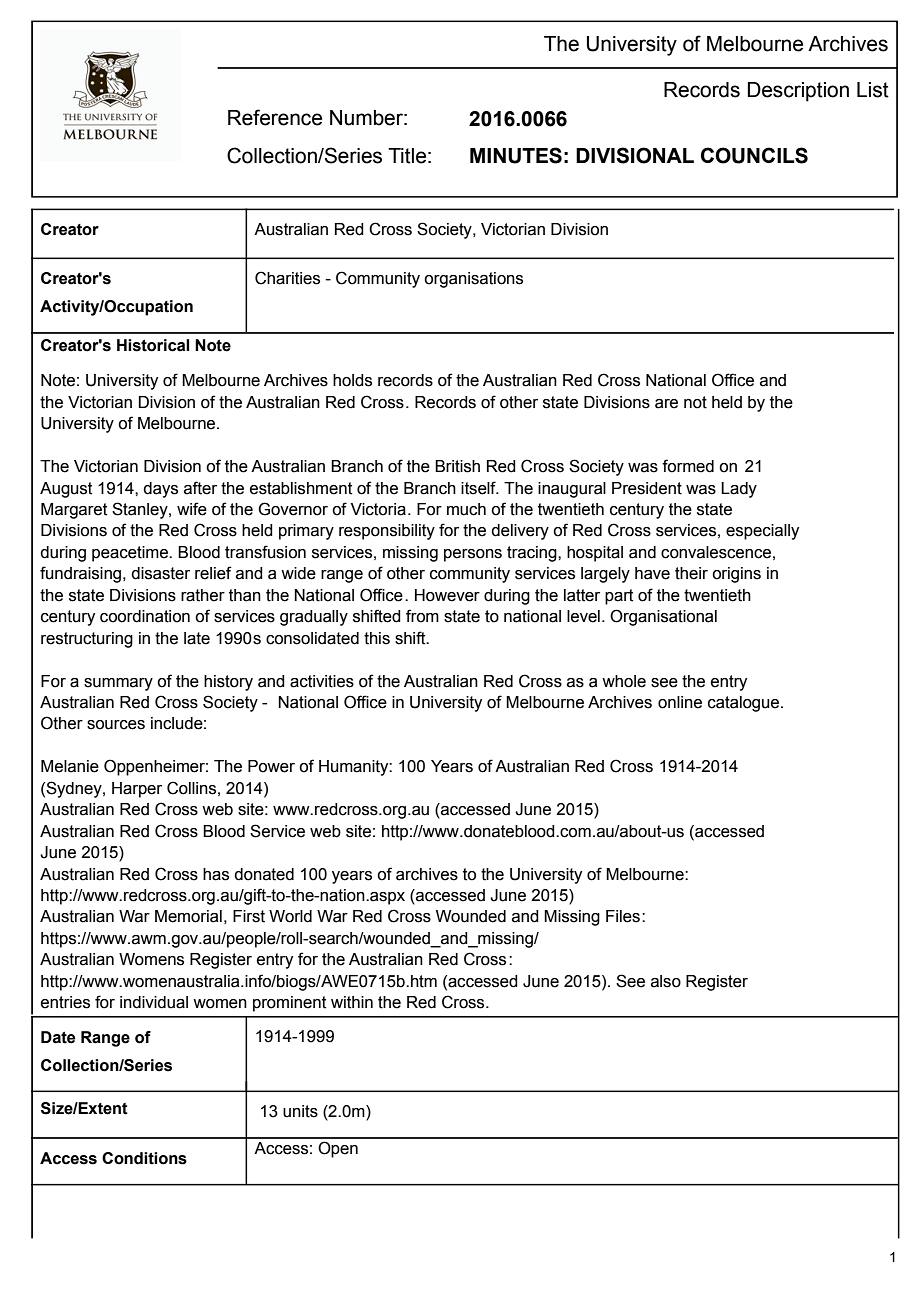  Describe the element at coordinates (798, 92) in the screenshot. I see `Description` at that location.
